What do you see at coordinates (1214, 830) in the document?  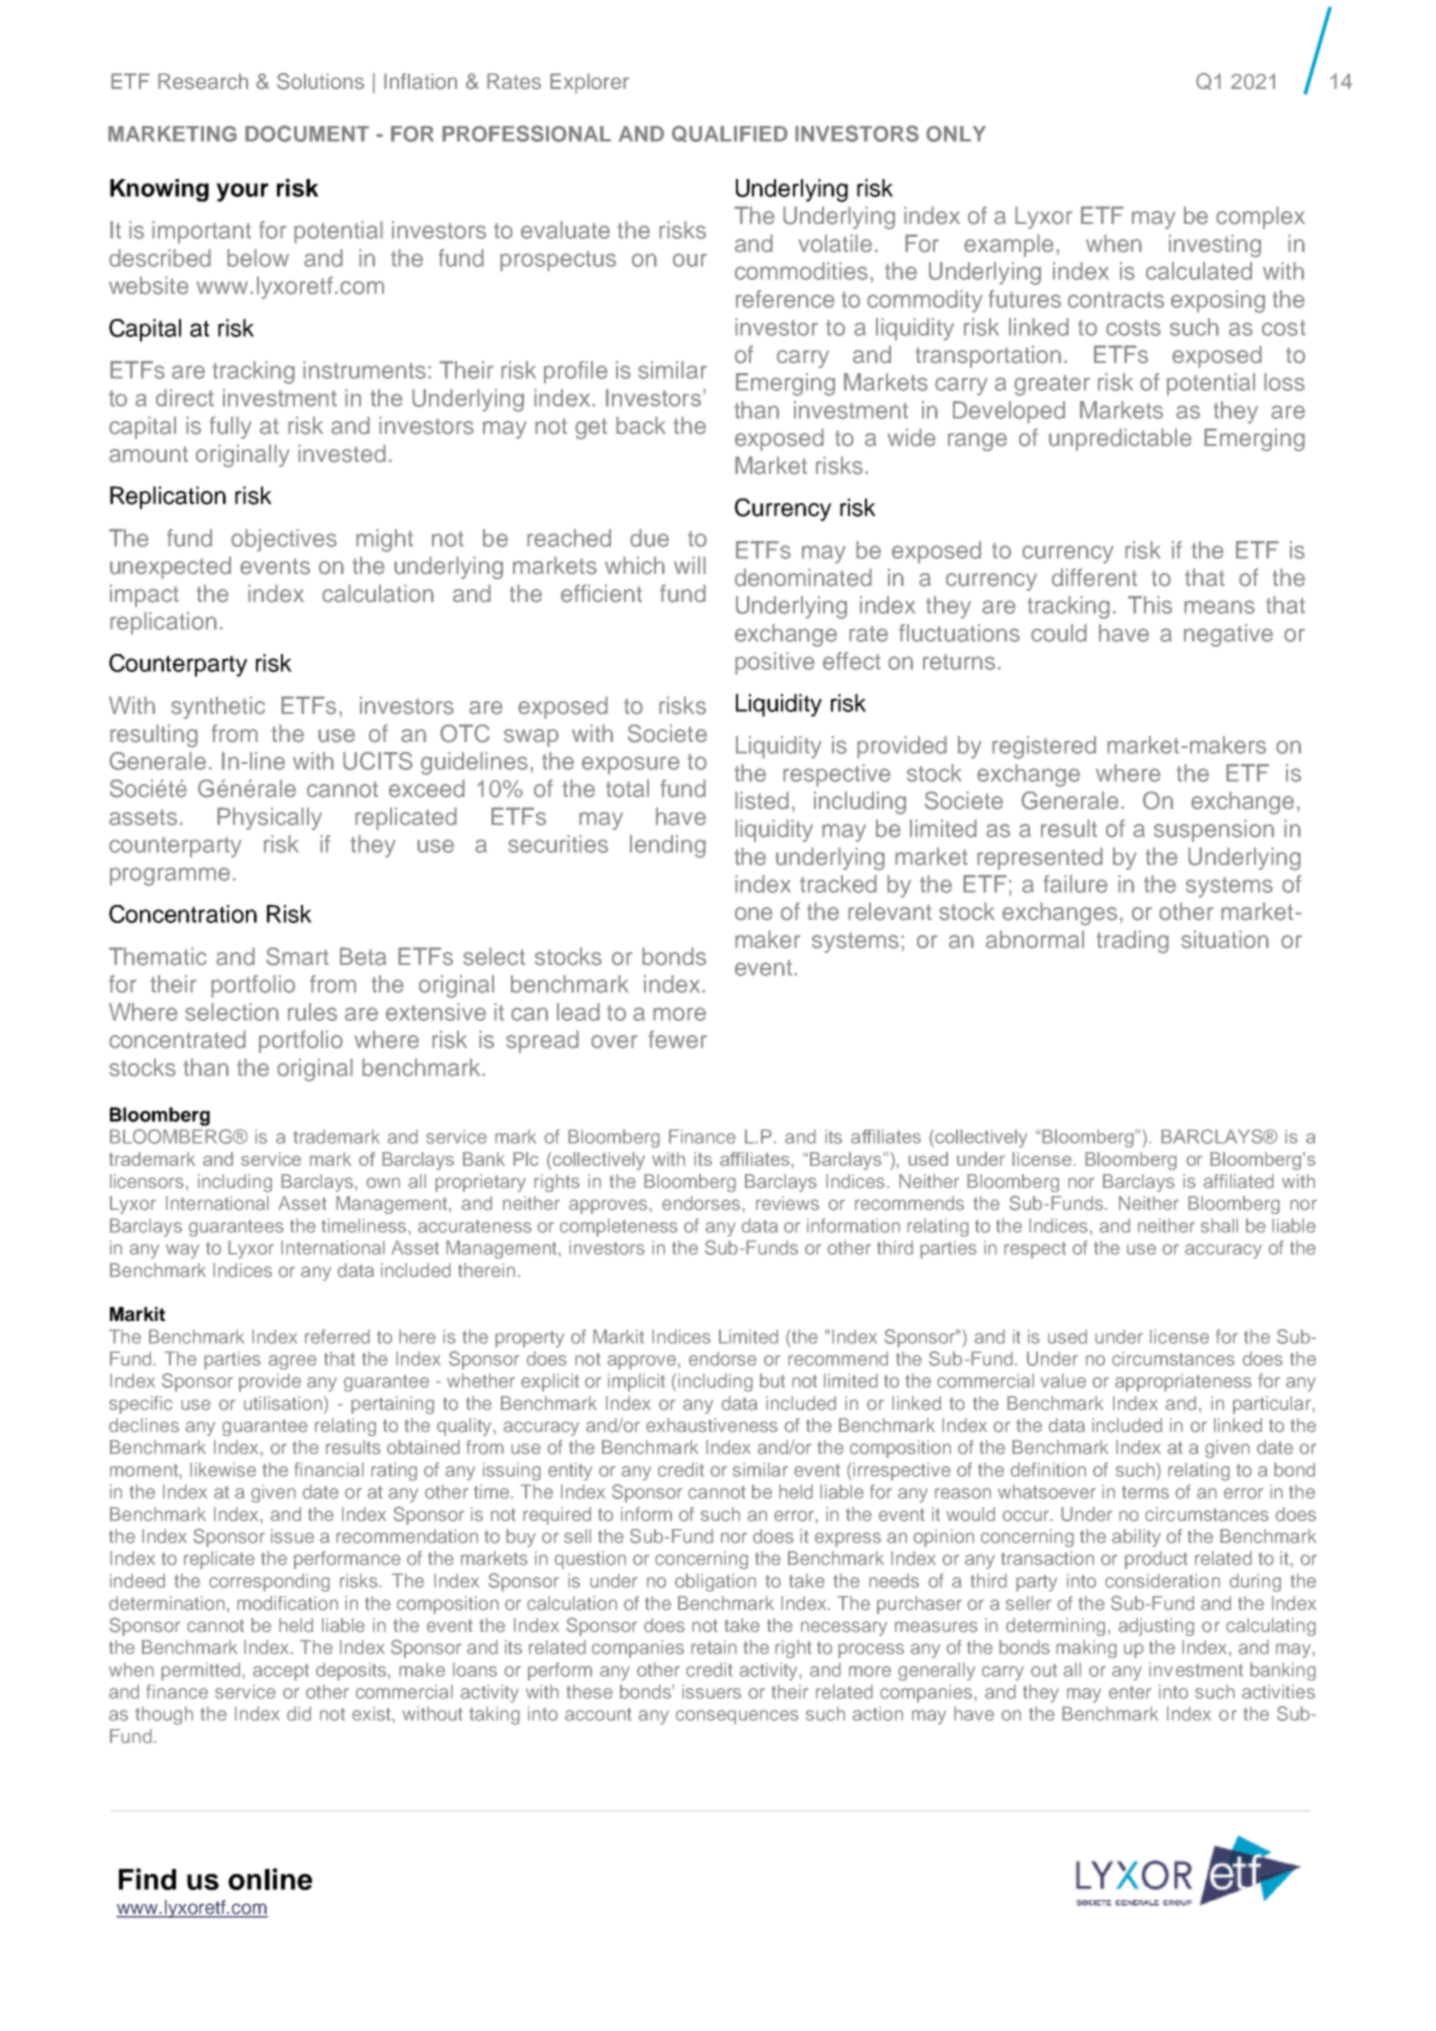 I see `suspension` at bounding box center [1214, 830].
